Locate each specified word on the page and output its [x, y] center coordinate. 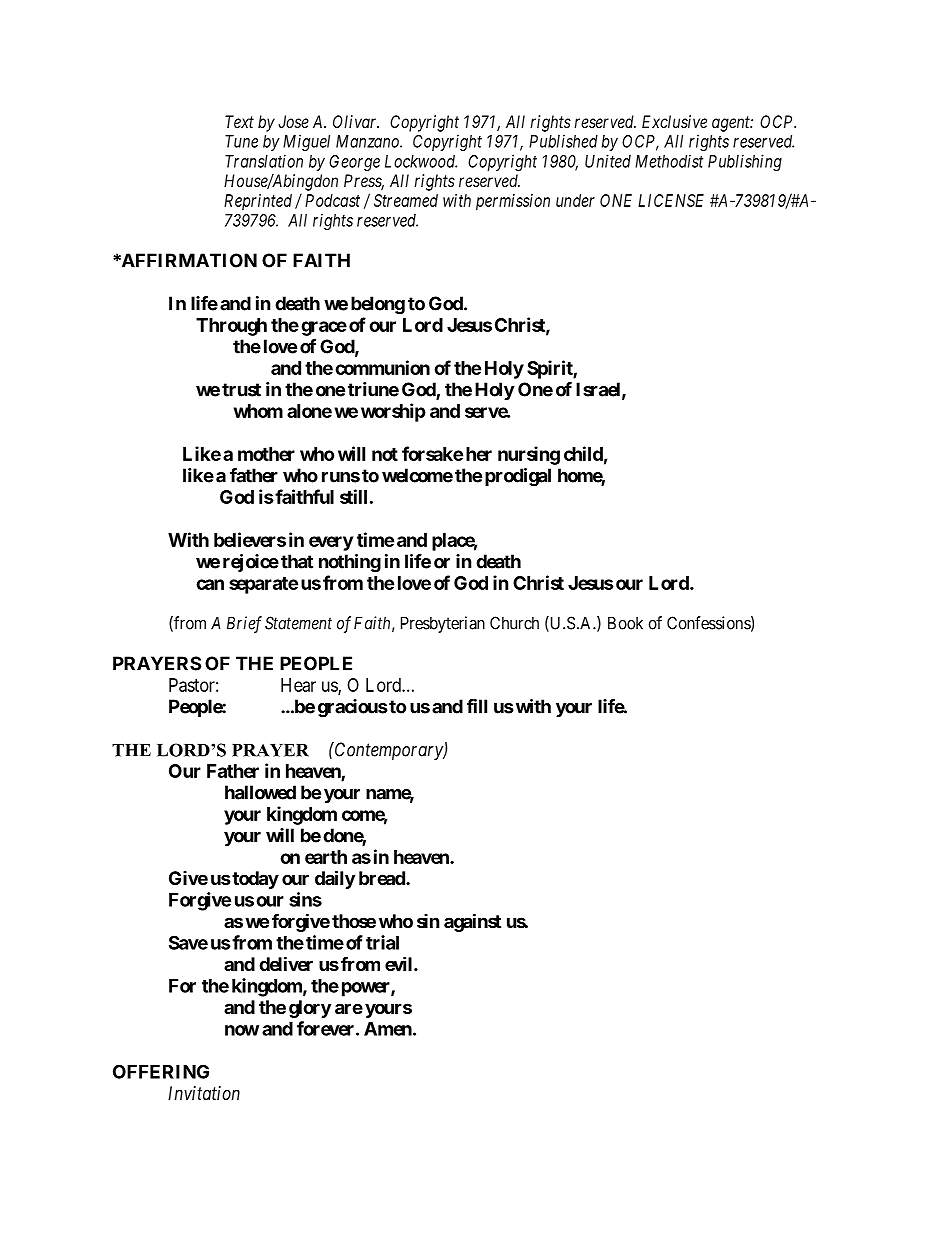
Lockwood [421, 161]
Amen [389, 1029]
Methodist [669, 161]
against [472, 922]
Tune [241, 141]
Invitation [204, 1093]
